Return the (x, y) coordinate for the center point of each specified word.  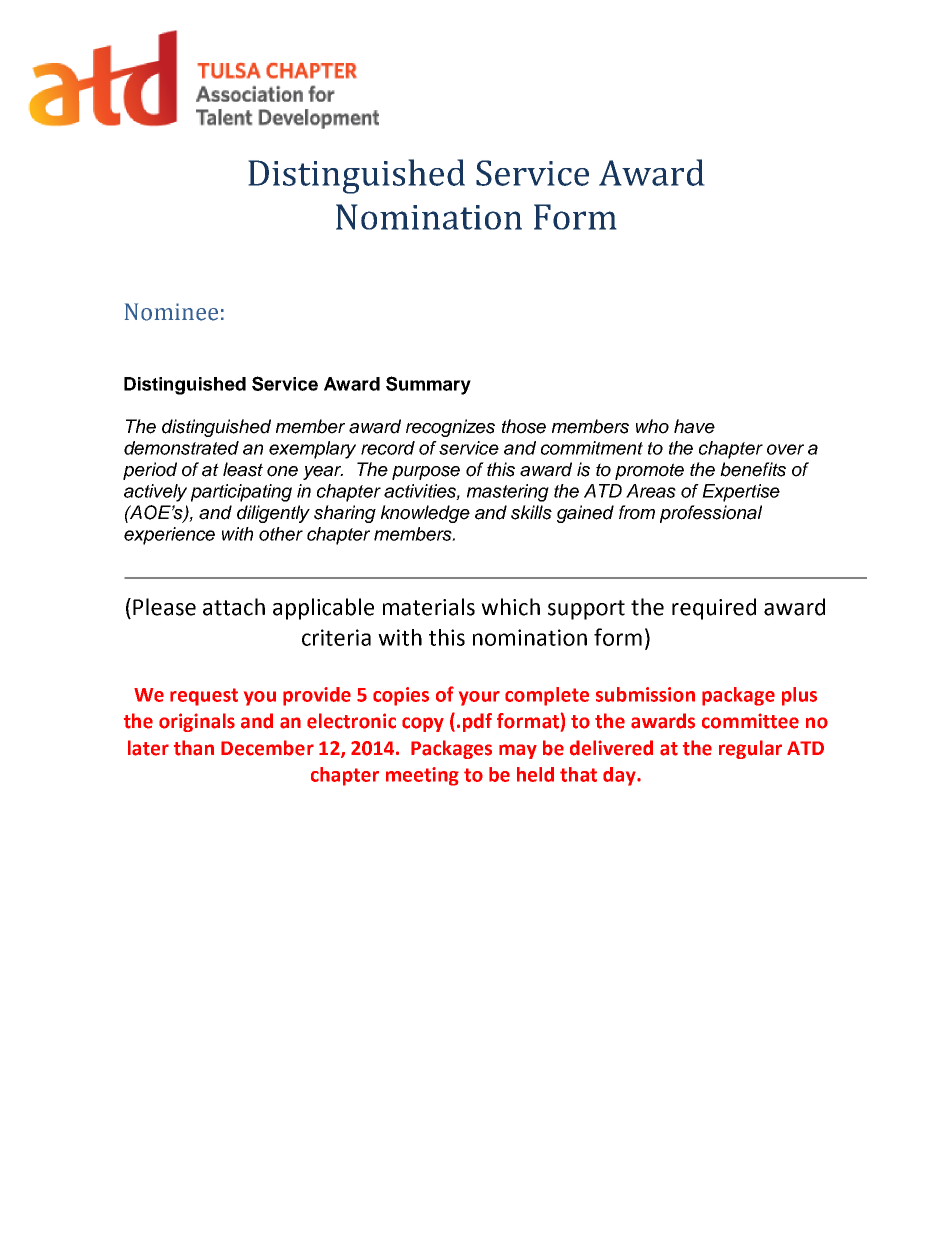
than (194, 748)
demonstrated (181, 448)
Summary (428, 385)
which (510, 607)
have (694, 426)
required (714, 609)
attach (234, 607)
